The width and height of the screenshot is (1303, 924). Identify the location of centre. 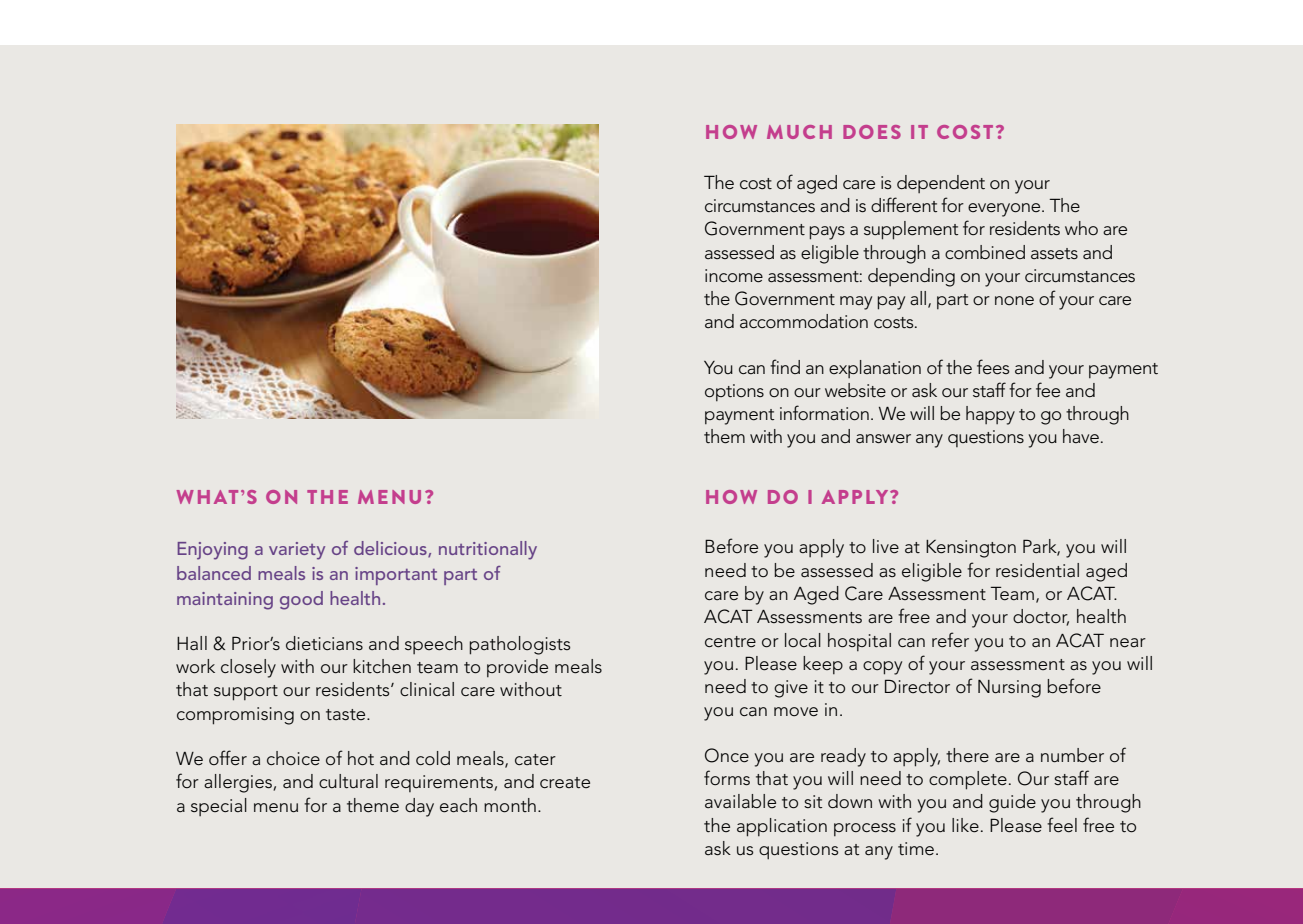
(730, 642).
